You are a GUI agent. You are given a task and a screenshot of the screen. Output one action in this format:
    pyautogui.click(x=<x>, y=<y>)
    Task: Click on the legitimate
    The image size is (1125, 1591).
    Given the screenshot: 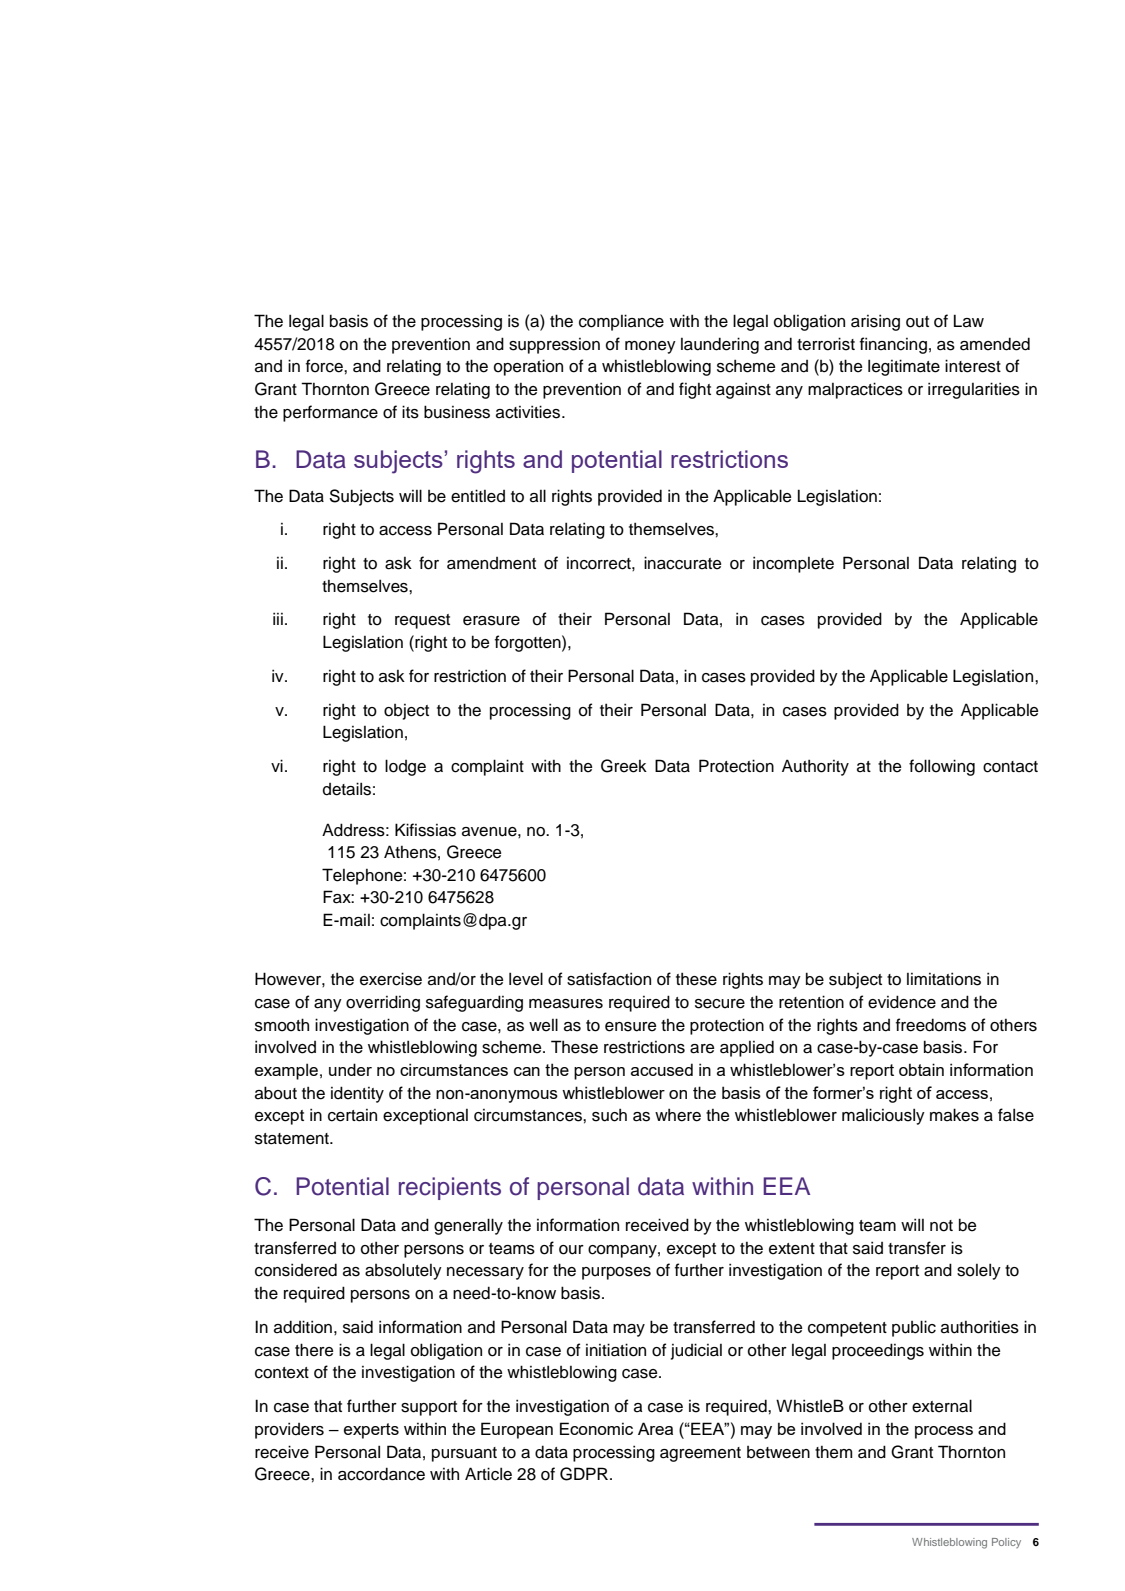 What is the action you would take?
    pyautogui.click(x=904, y=367)
